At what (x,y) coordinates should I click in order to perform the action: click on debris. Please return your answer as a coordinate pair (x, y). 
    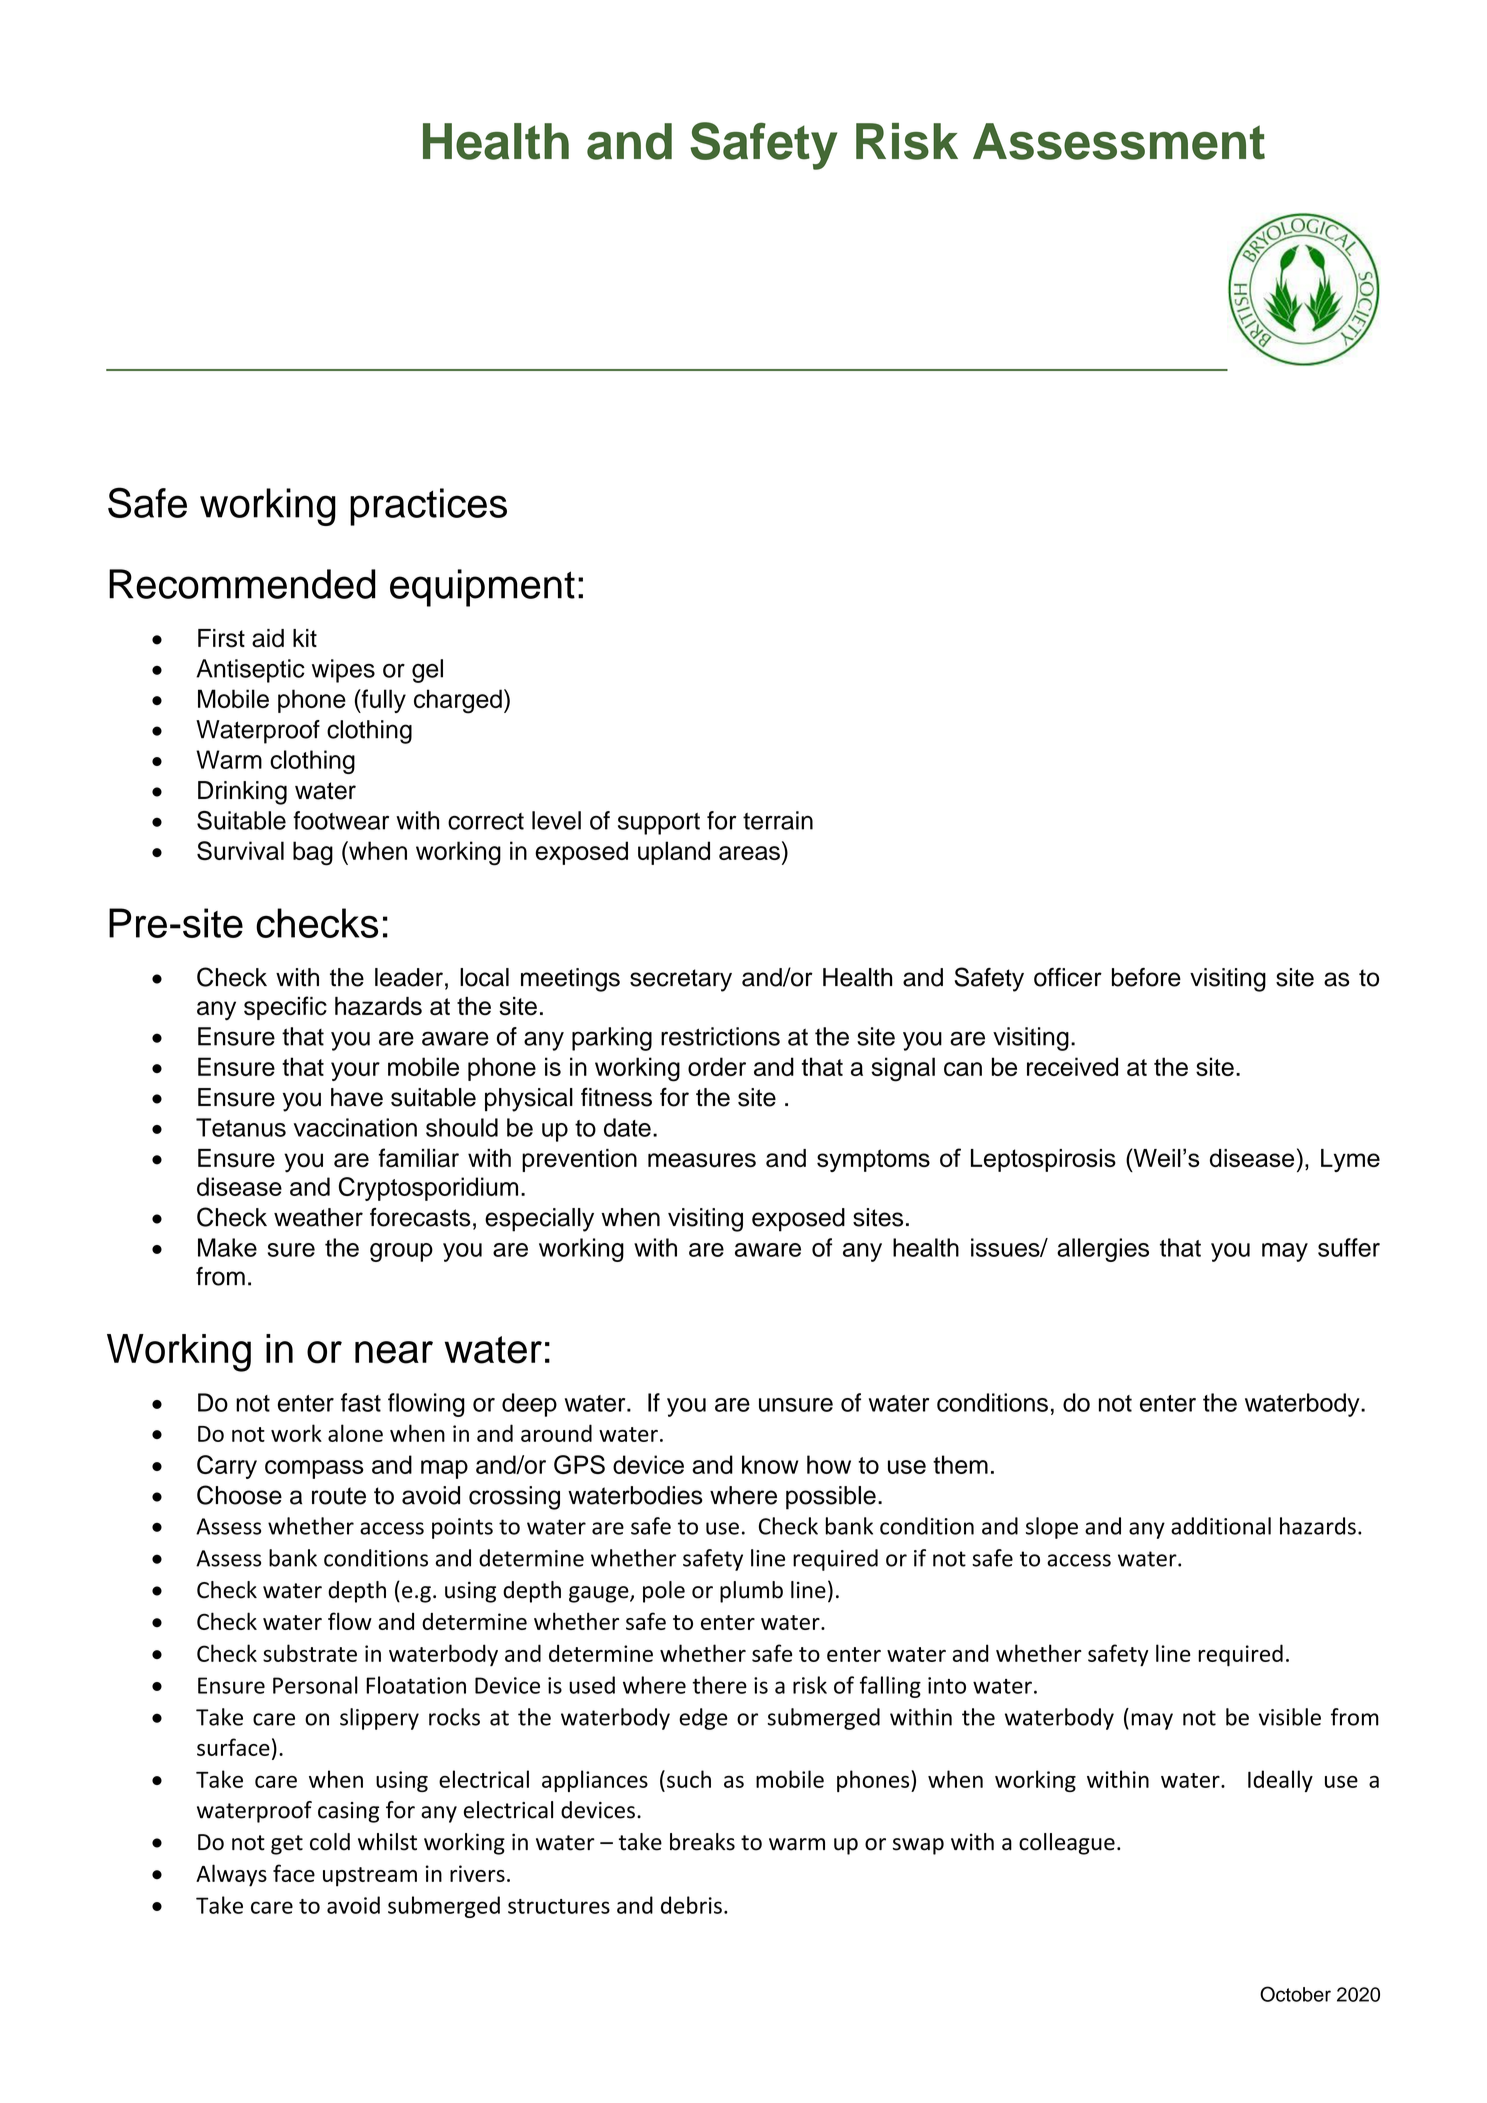
    Looking at the image, I should click on (691, 1905).
